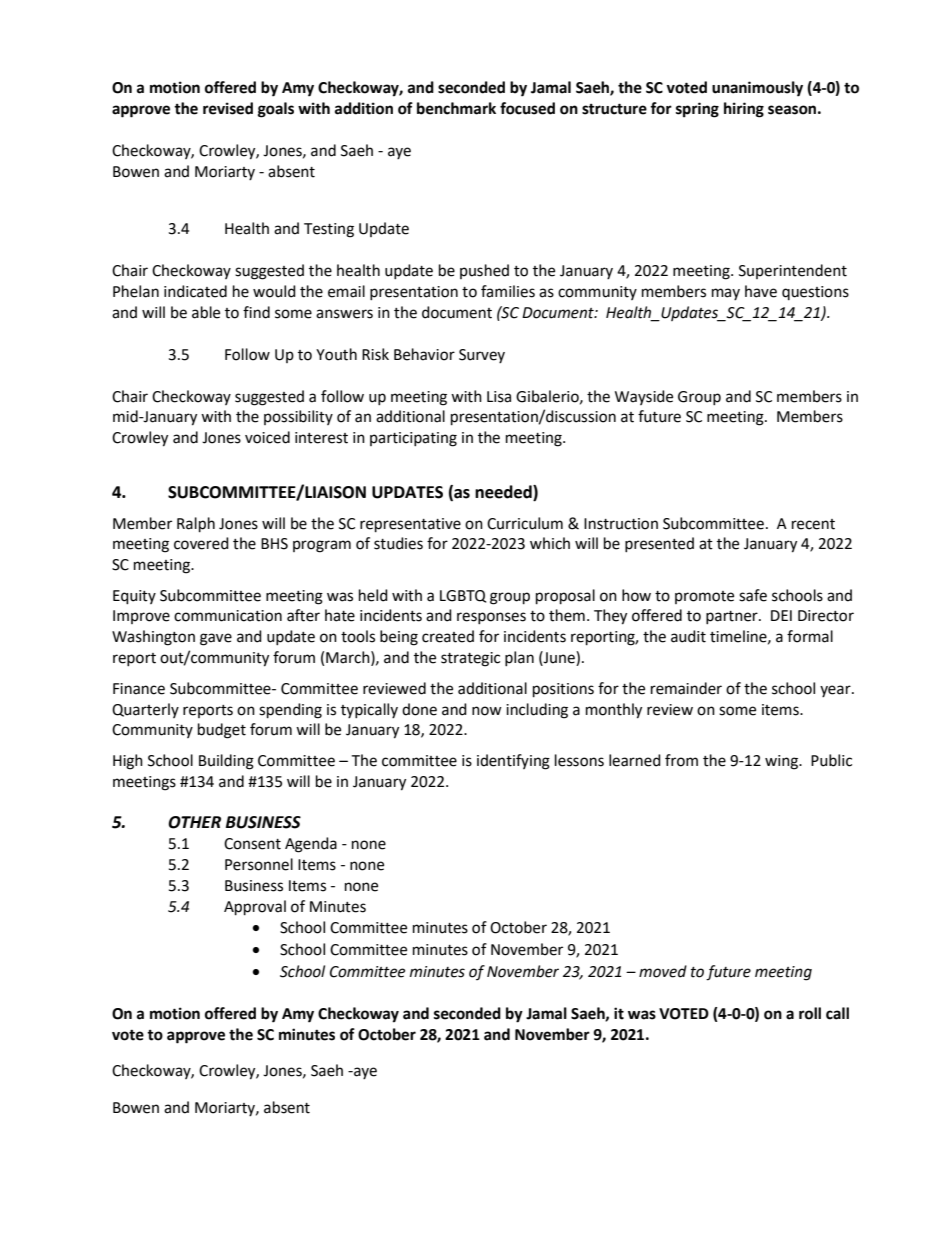 Image resolution: width=952 pixels, height=1233 pixels. What do you see at coordinates (222, 731) in the screenshot?
I see `budget` at bounding box center [222, 731].
